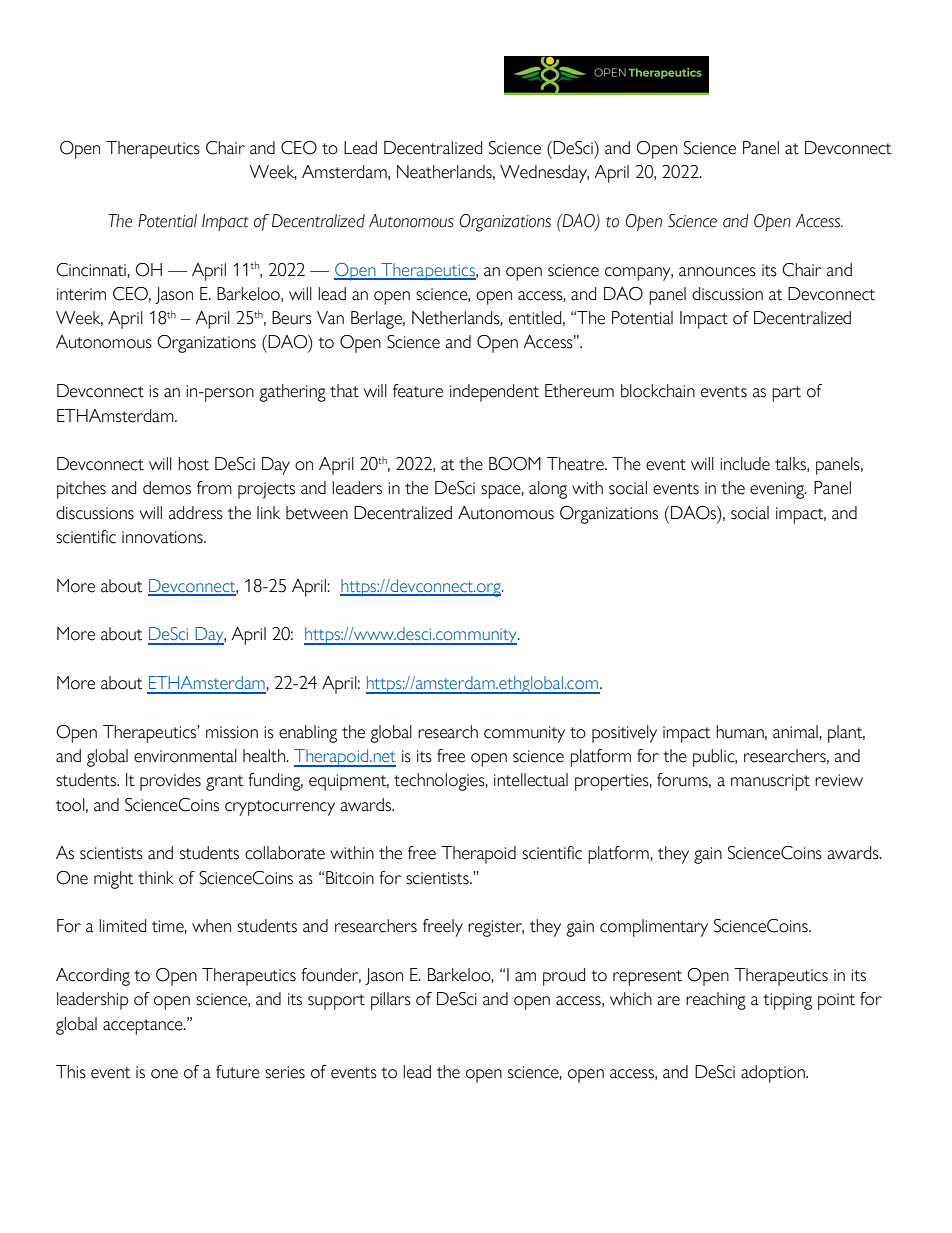 The image size is (952, 1233). Describe the element at coordinates (531, 780) in the page. I see `intellectual` at that location.
